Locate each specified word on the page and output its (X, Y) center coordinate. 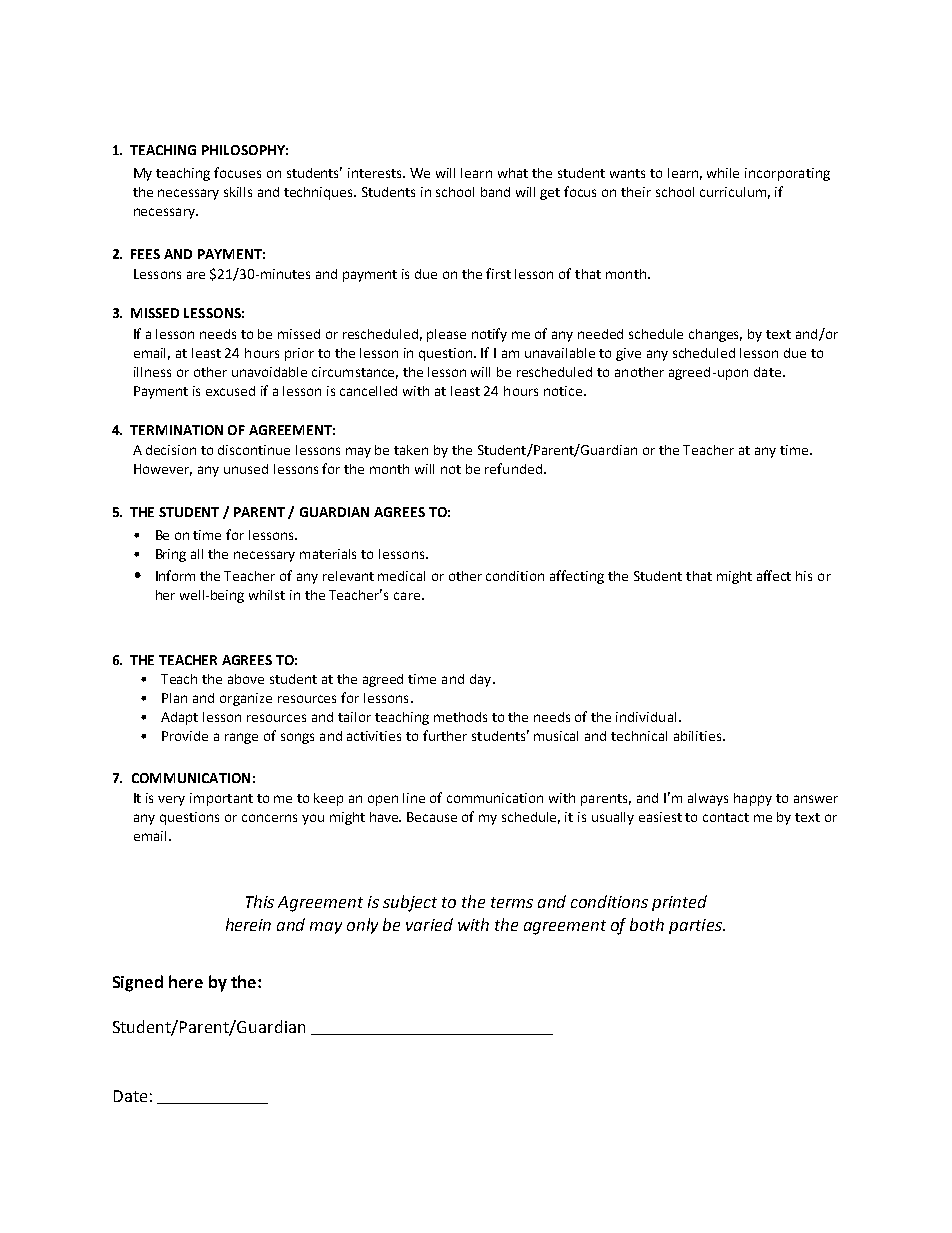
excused (230, 391)
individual (646, 717)
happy (753, 799)
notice (563, 391)
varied (429, 924)
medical (401, 576)
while (723, 173)
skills (238, 192)
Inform (175, 575)
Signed (138, 983)
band (495, 192)
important (221, 799)
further (445, 735)
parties (696, 926)
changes (715, 335)
